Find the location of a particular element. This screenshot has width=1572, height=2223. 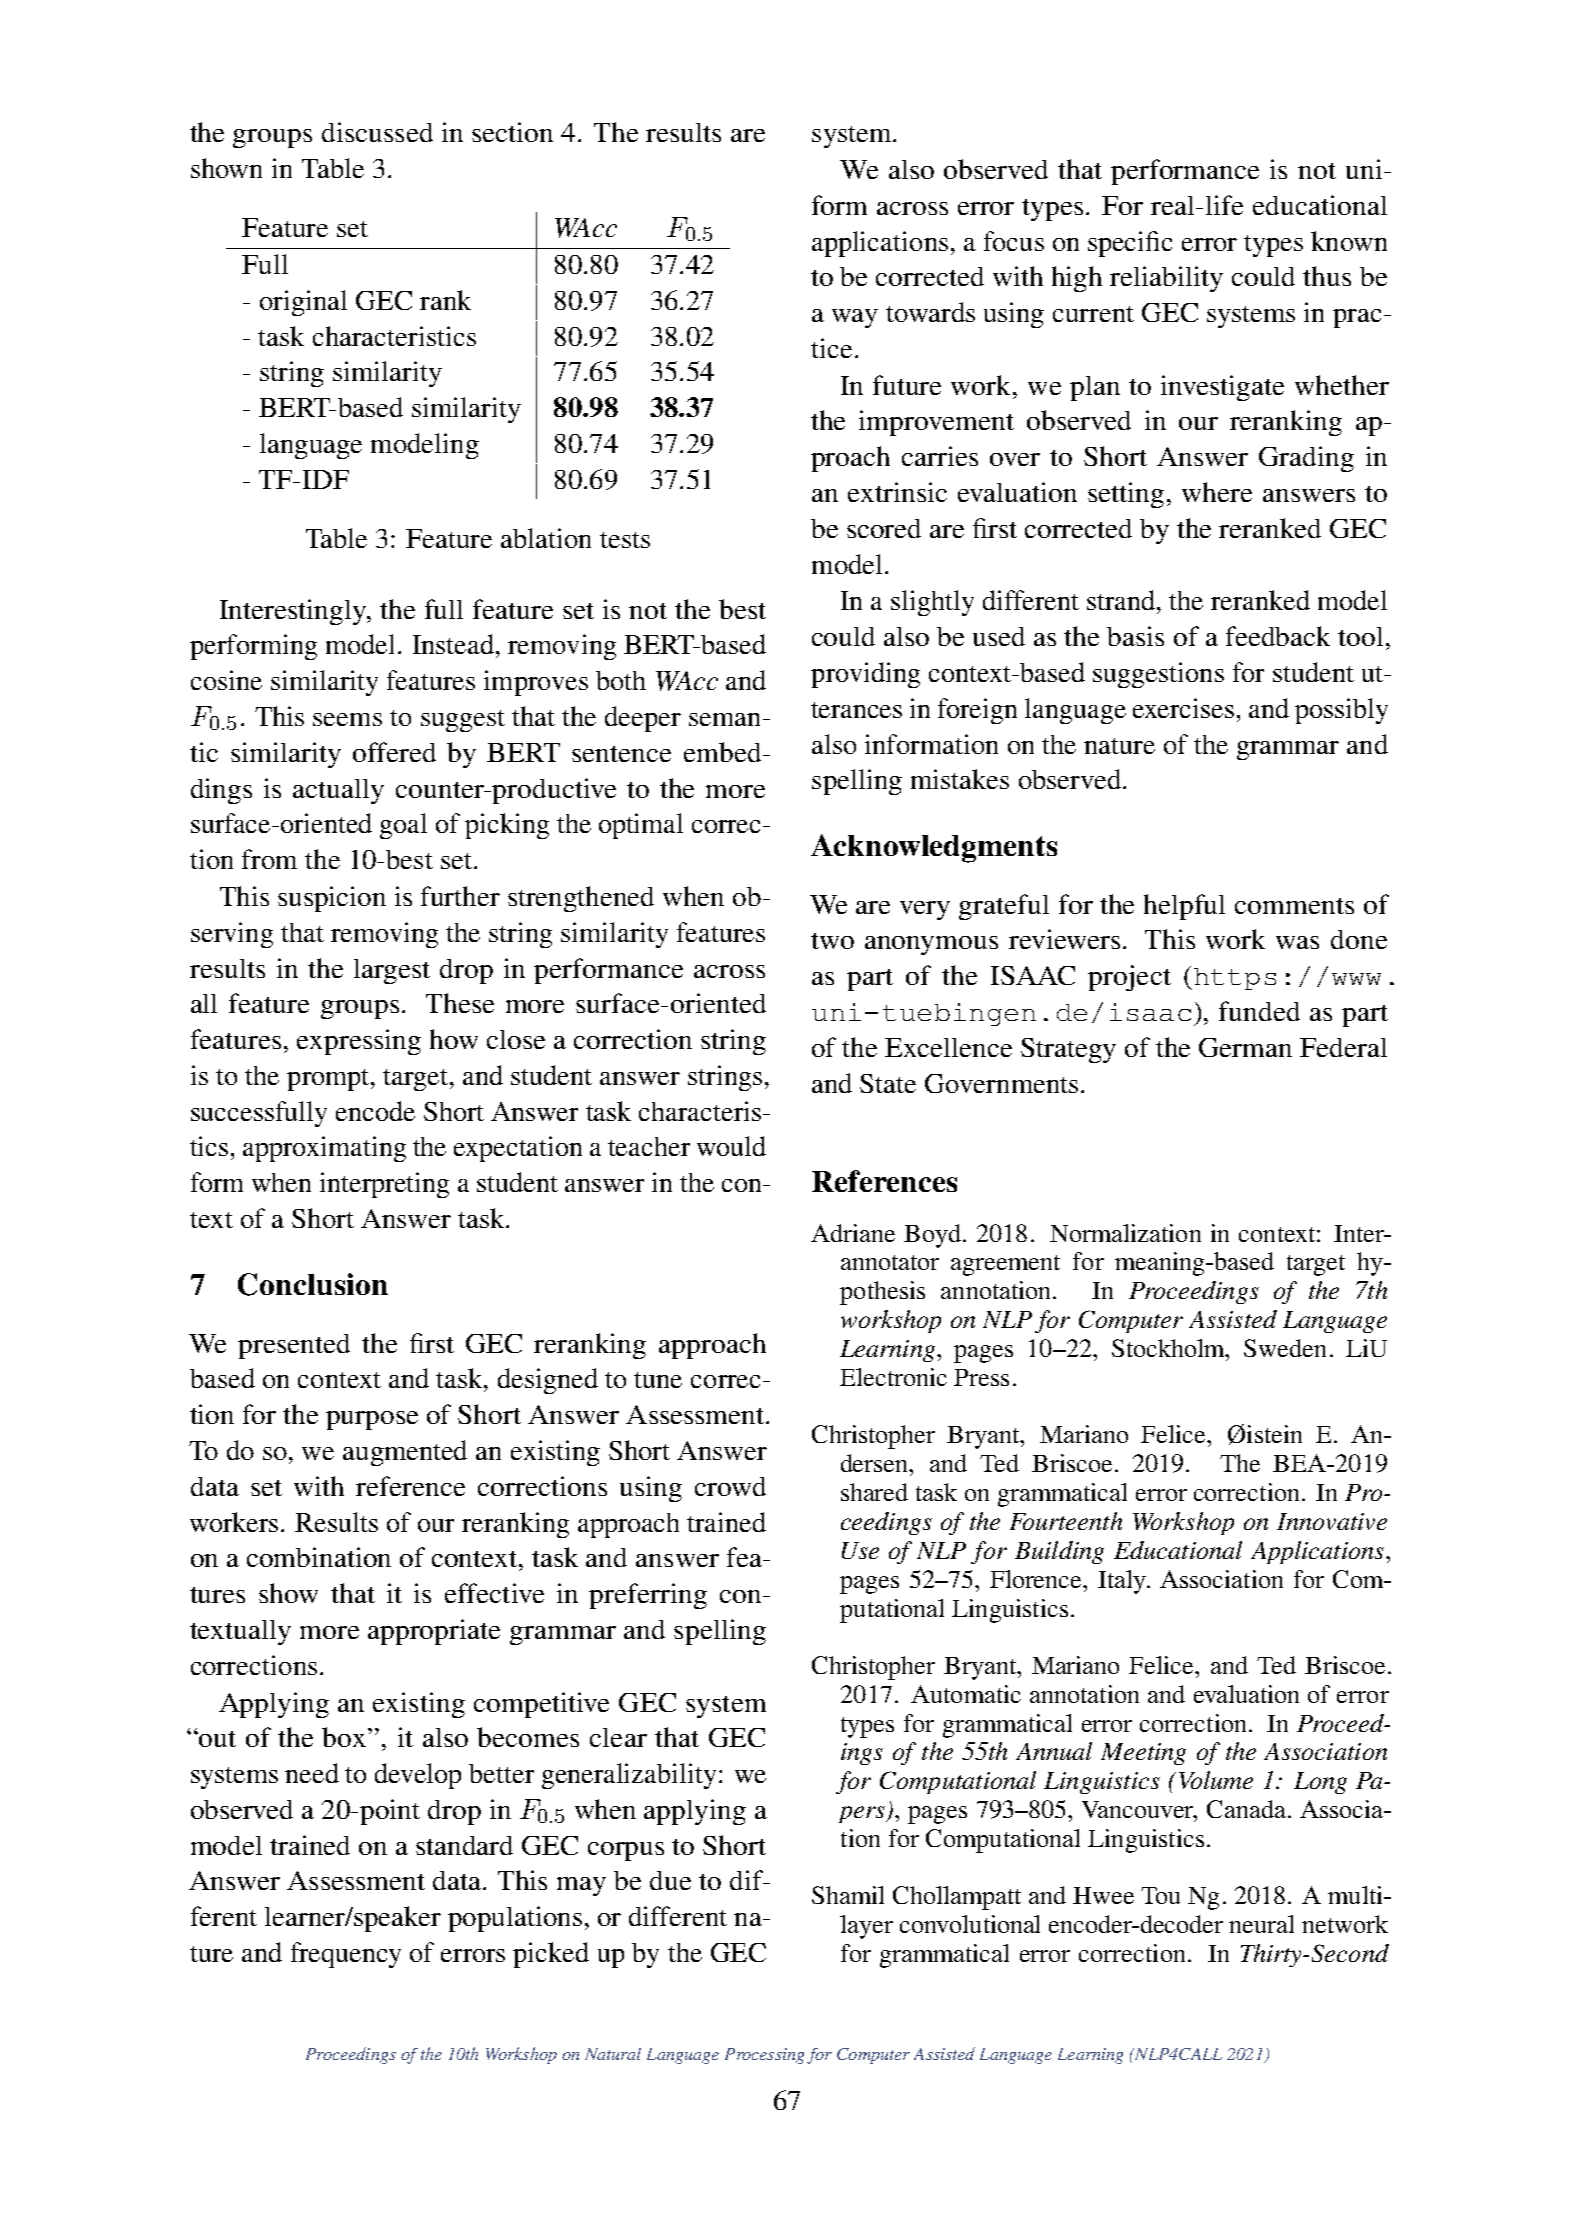

where is located at coordinates (1217, 492).
